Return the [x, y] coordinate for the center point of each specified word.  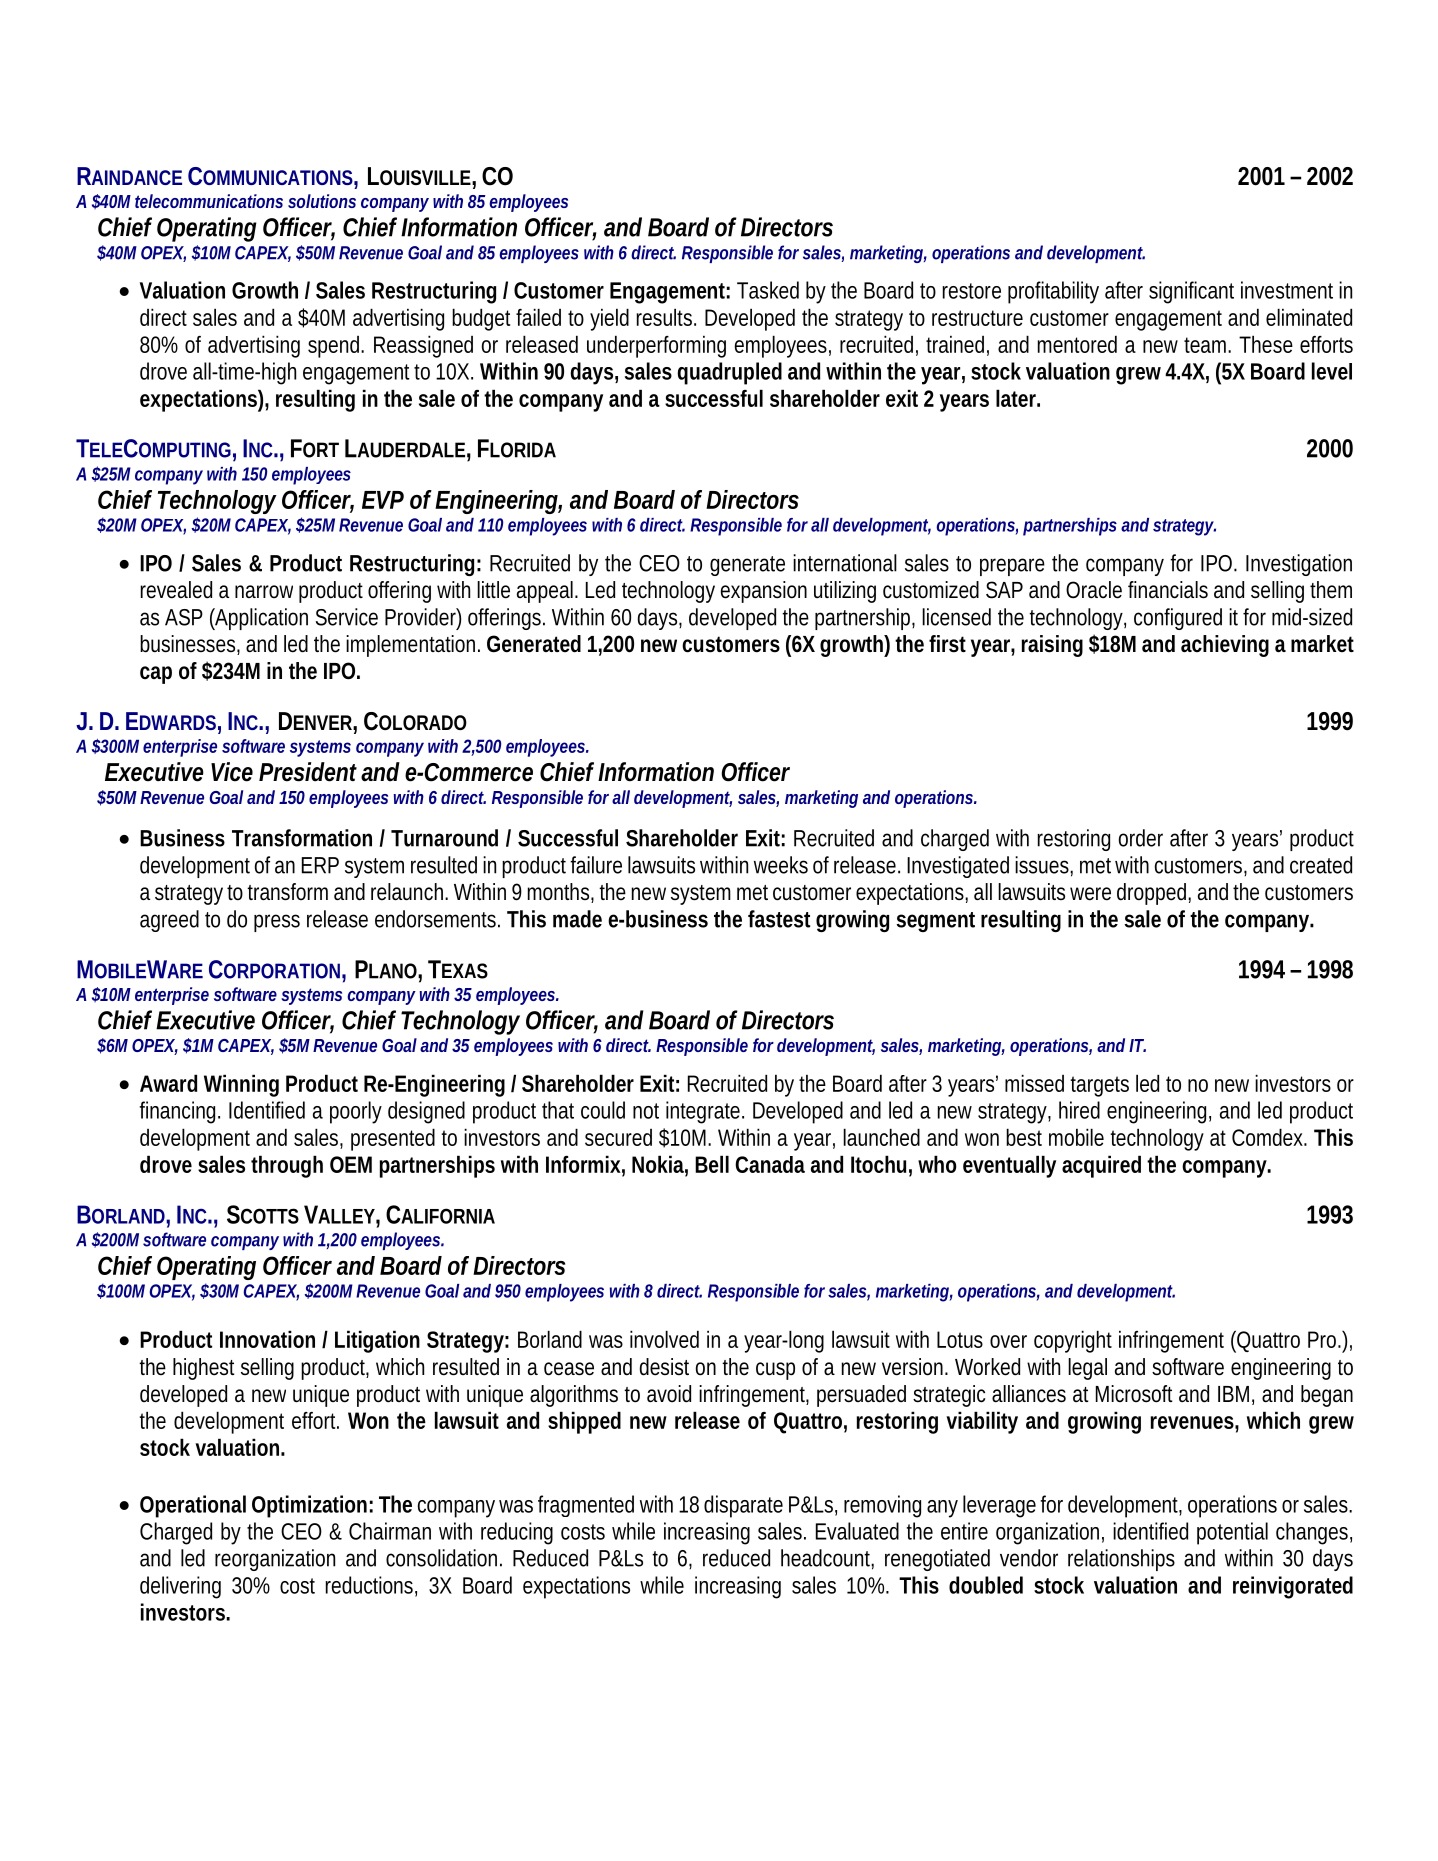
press [277, 923]
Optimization [309, 1506]
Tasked [768, 290]
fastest [779, 919]
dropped [1153, 894]
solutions [322, 201]
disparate [743, 1506]
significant [1191, 292]
